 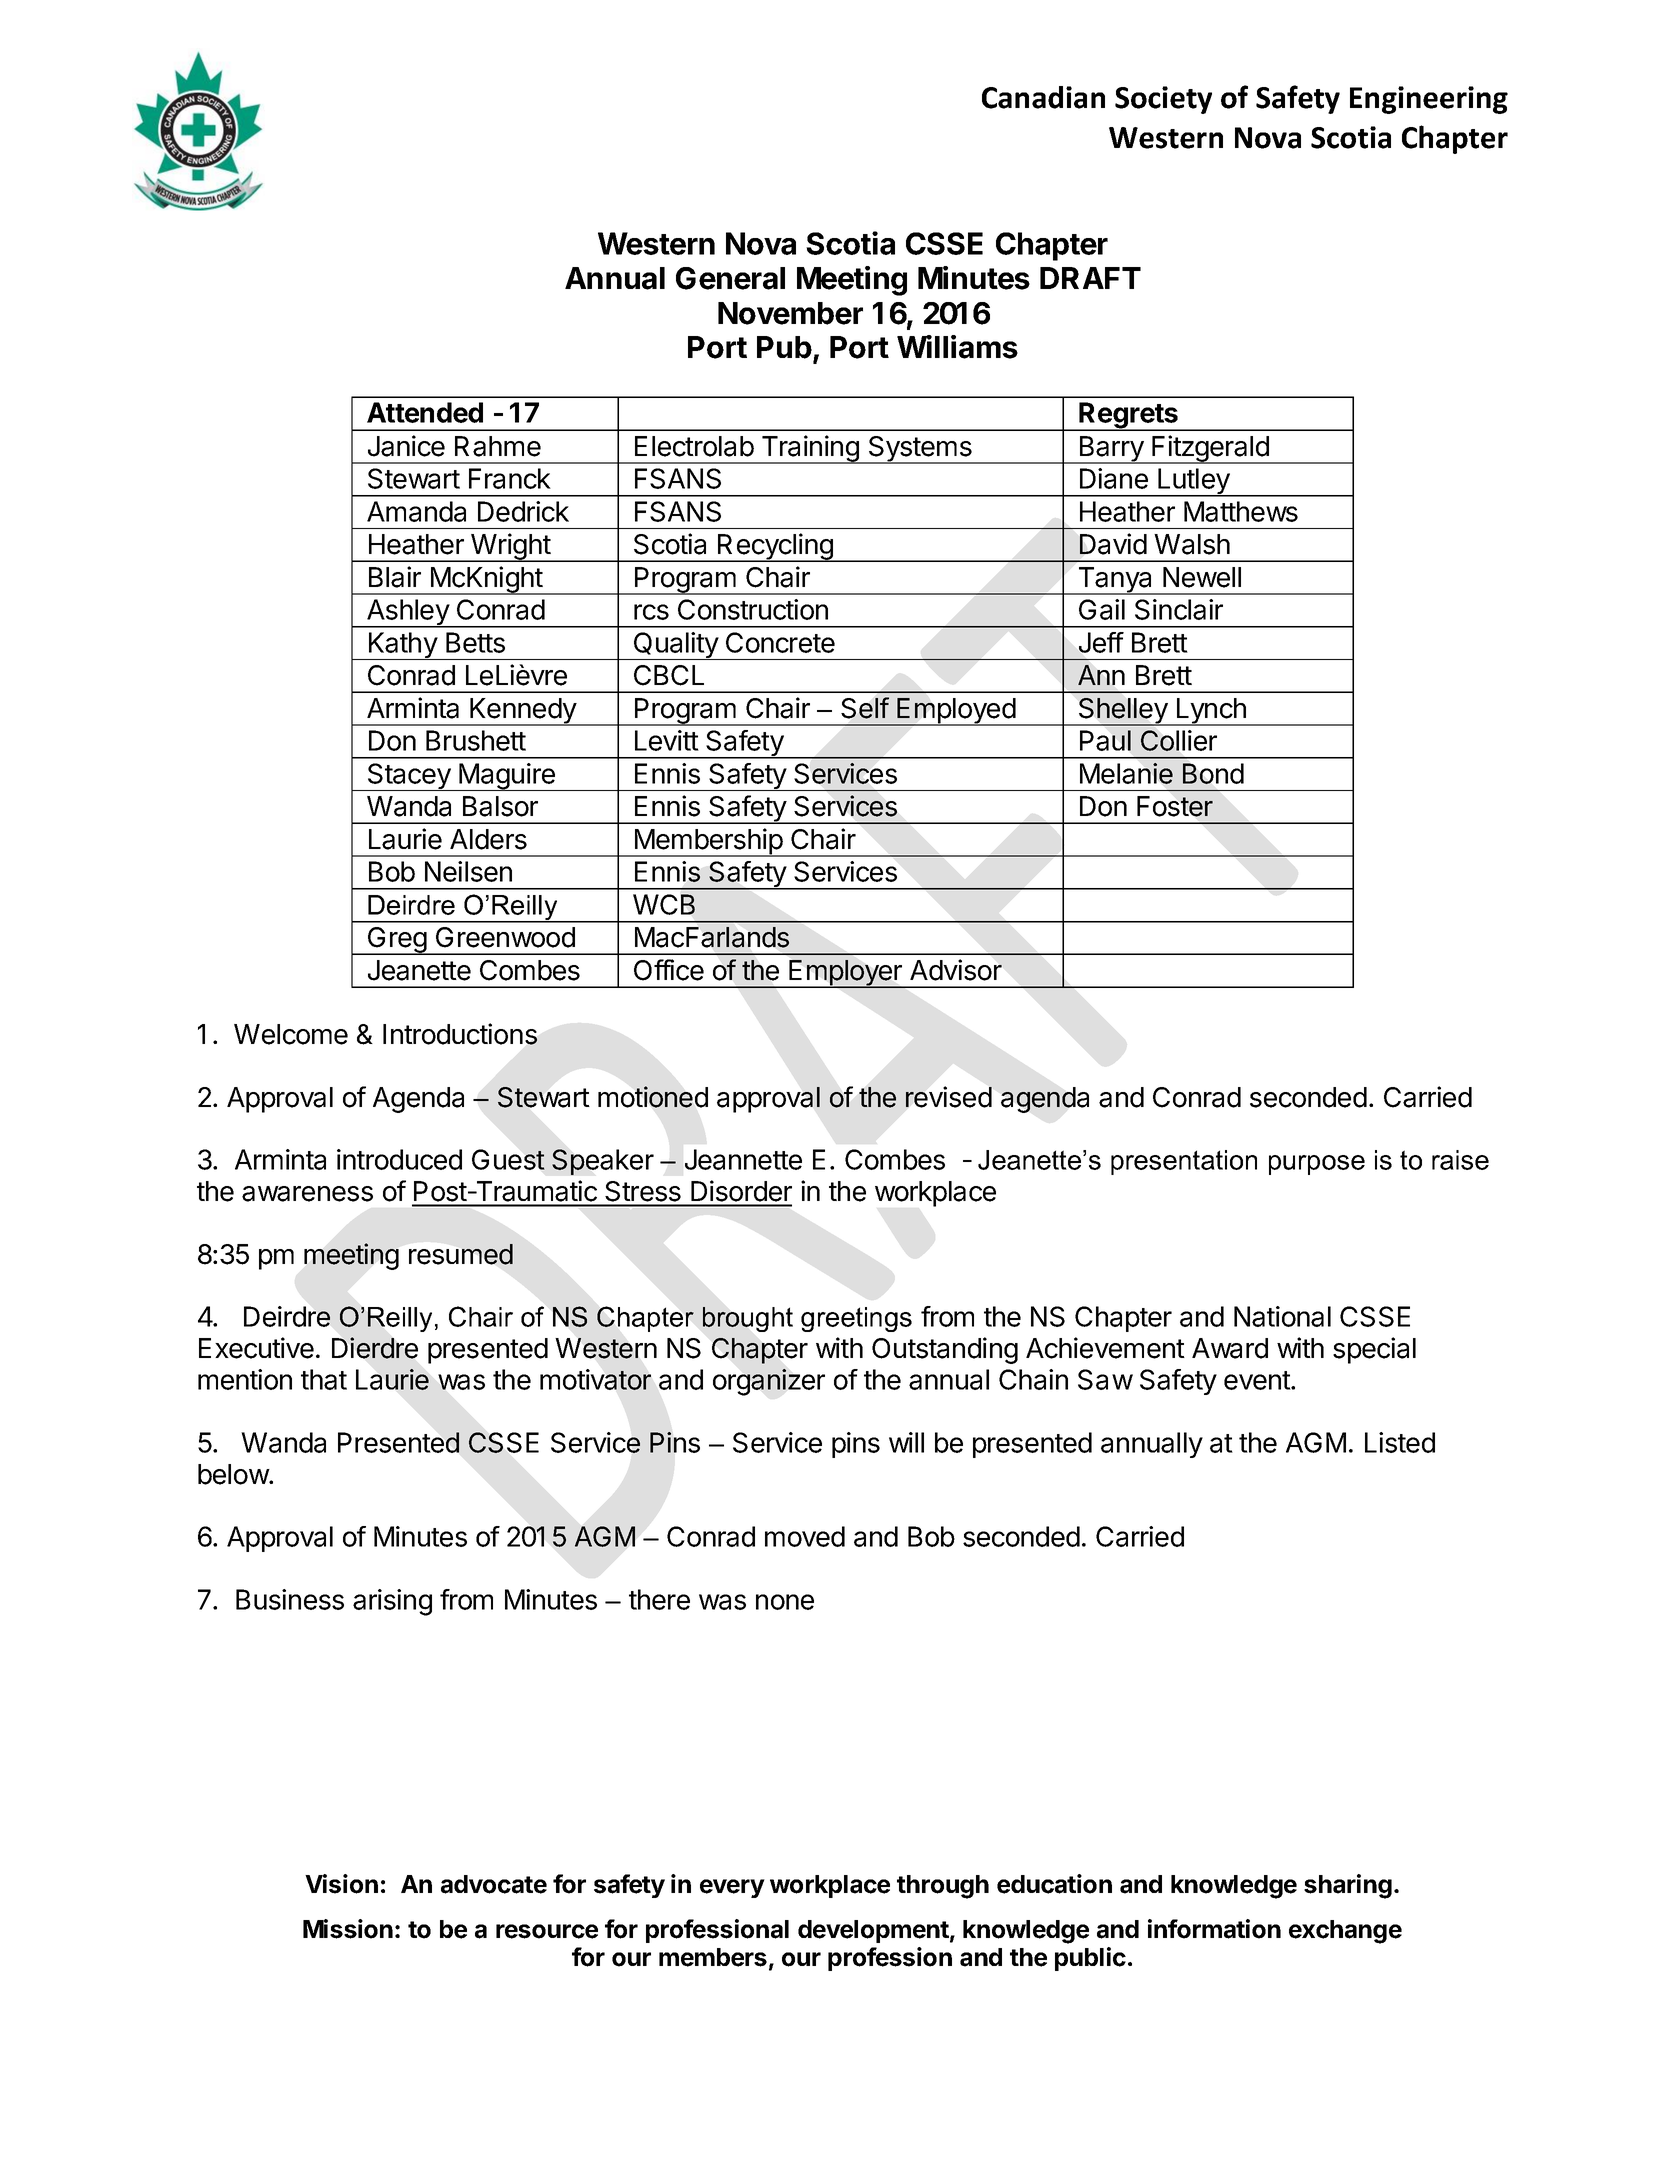 I want to click on General, so click(x=730, y=278).
